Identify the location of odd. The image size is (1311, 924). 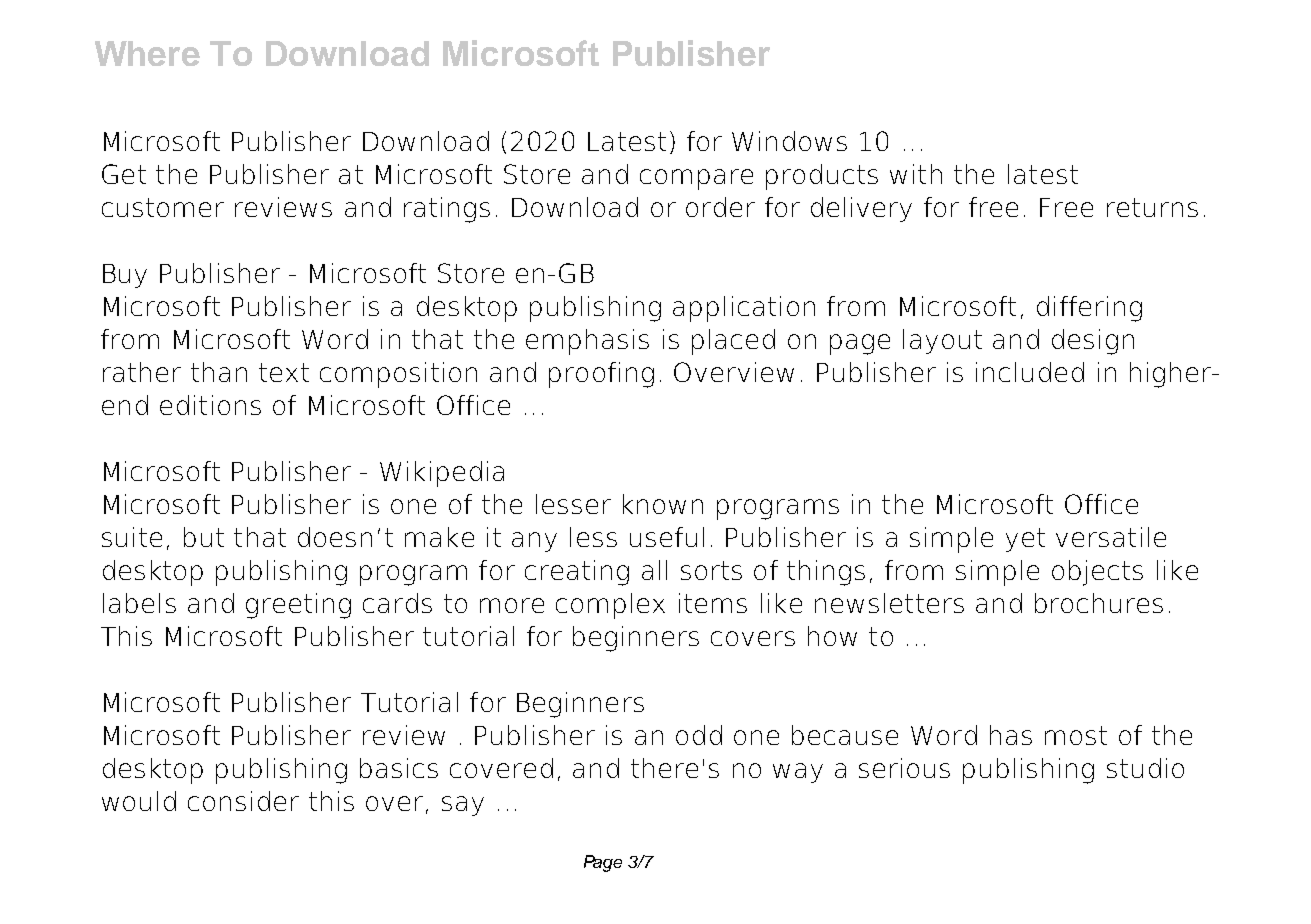
(699, 735).
